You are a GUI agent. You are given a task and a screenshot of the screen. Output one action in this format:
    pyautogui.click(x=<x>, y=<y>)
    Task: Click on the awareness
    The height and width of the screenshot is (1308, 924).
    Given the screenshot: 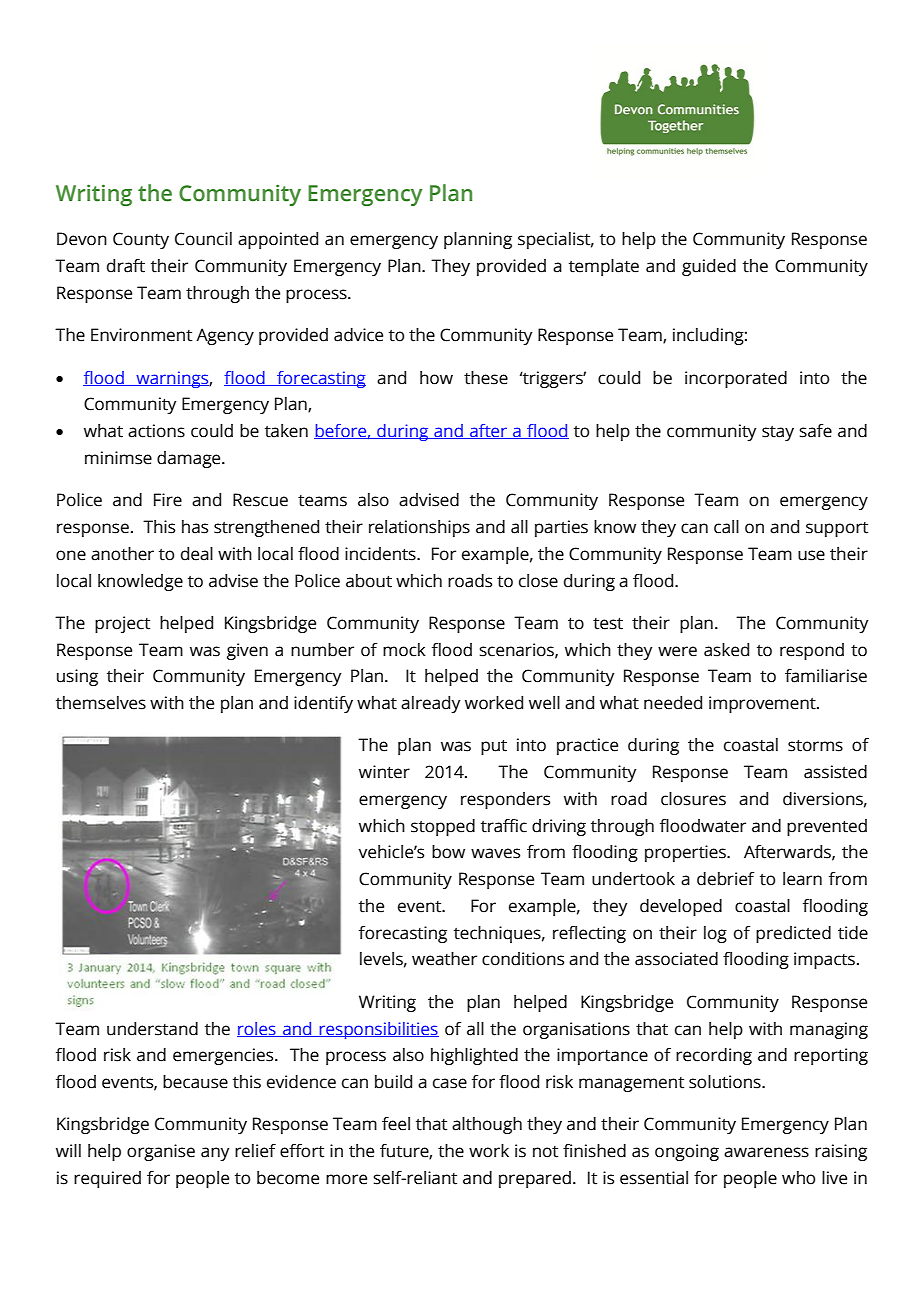 What is the action you would take?
    pyautogui.click(x=766, y=1152)
